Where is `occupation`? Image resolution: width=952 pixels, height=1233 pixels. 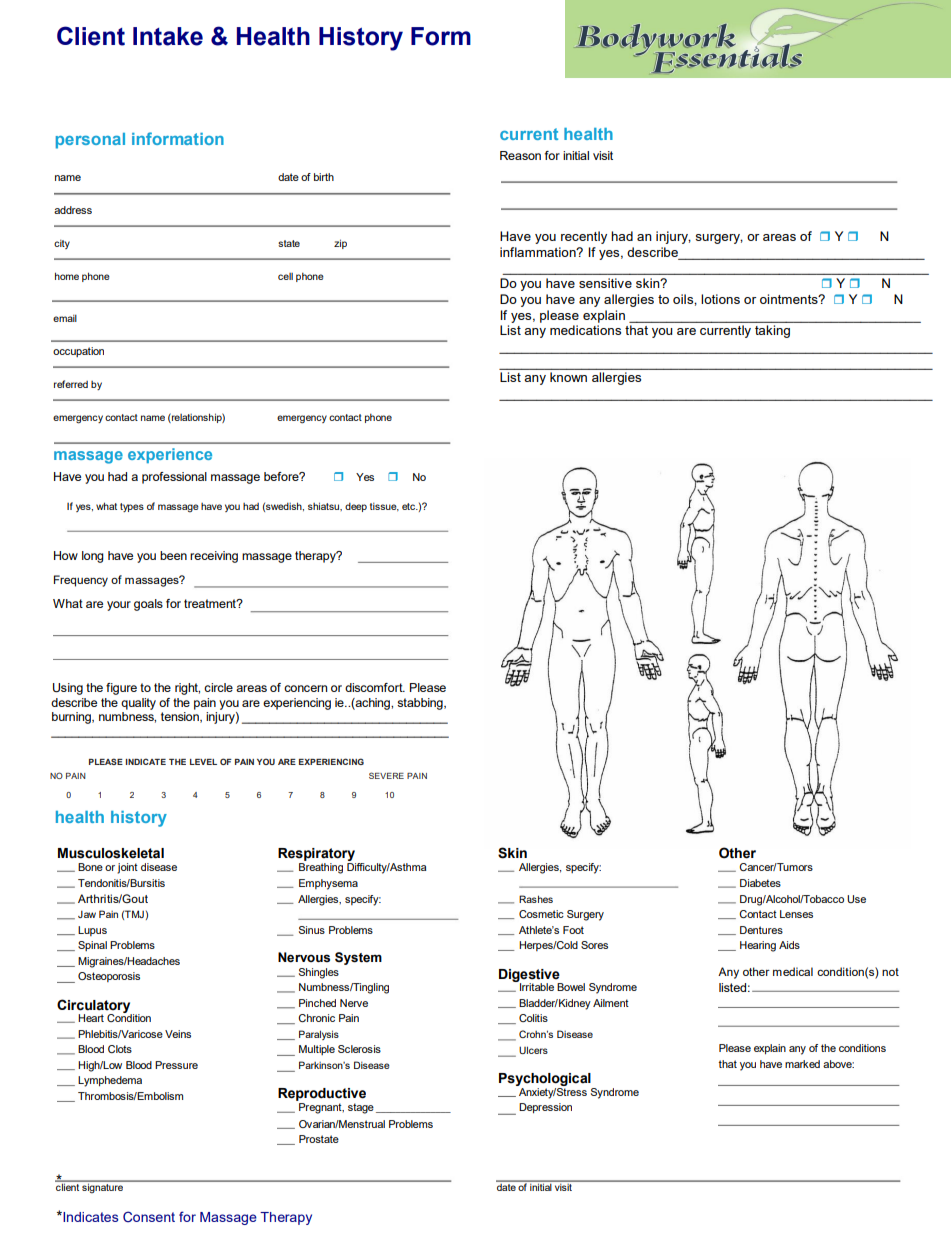
occupation is located at coordinates (78, 352).
